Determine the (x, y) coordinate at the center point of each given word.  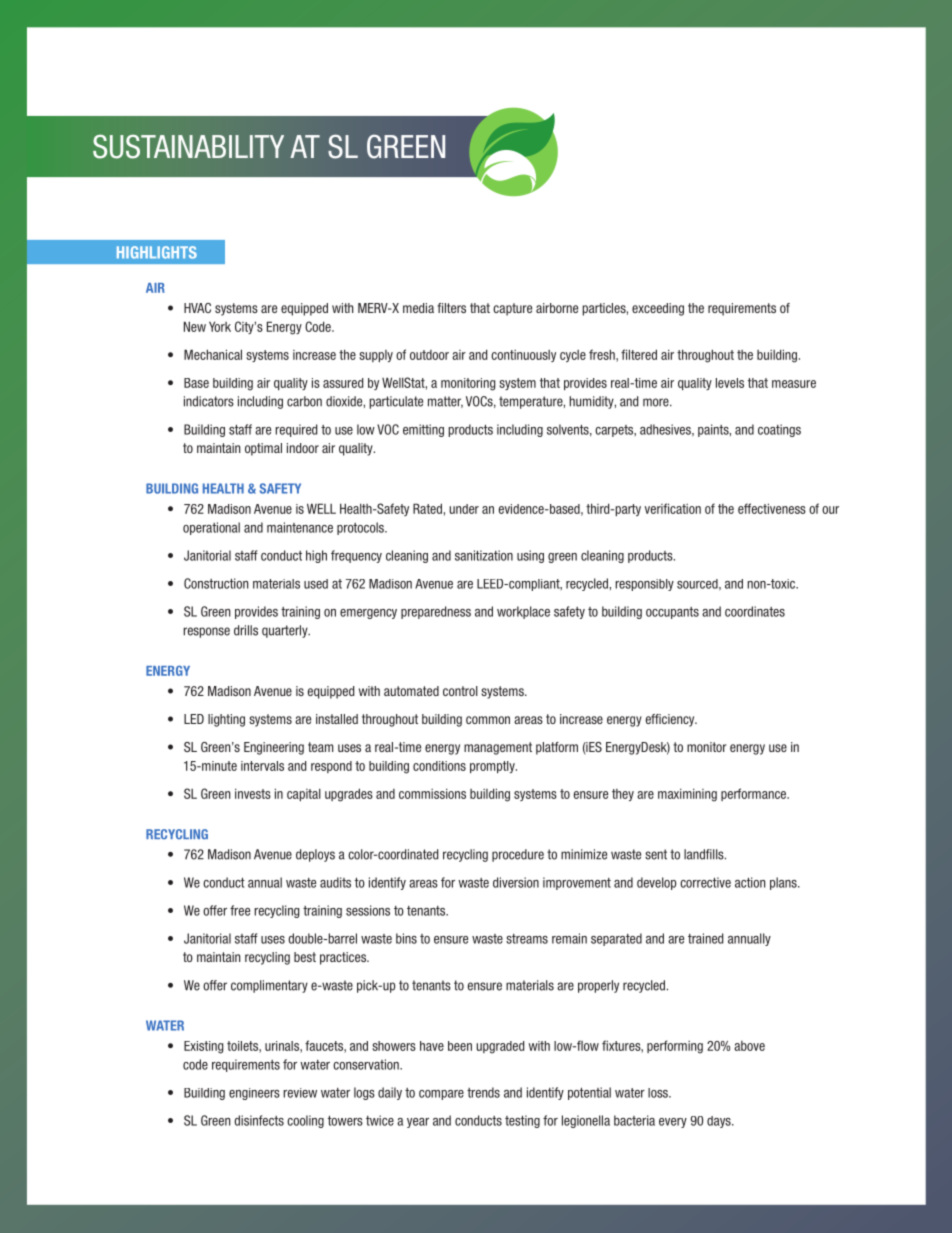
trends (483, 1092)
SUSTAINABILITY (188, 146)
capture (512, 309)
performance (755, 794)
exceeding (658, 309)
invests (253, 793)
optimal (263, 449)
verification (673, 508)
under (464, 509)
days (720, 1122)
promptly (493, 767)
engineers (254, 1094)
